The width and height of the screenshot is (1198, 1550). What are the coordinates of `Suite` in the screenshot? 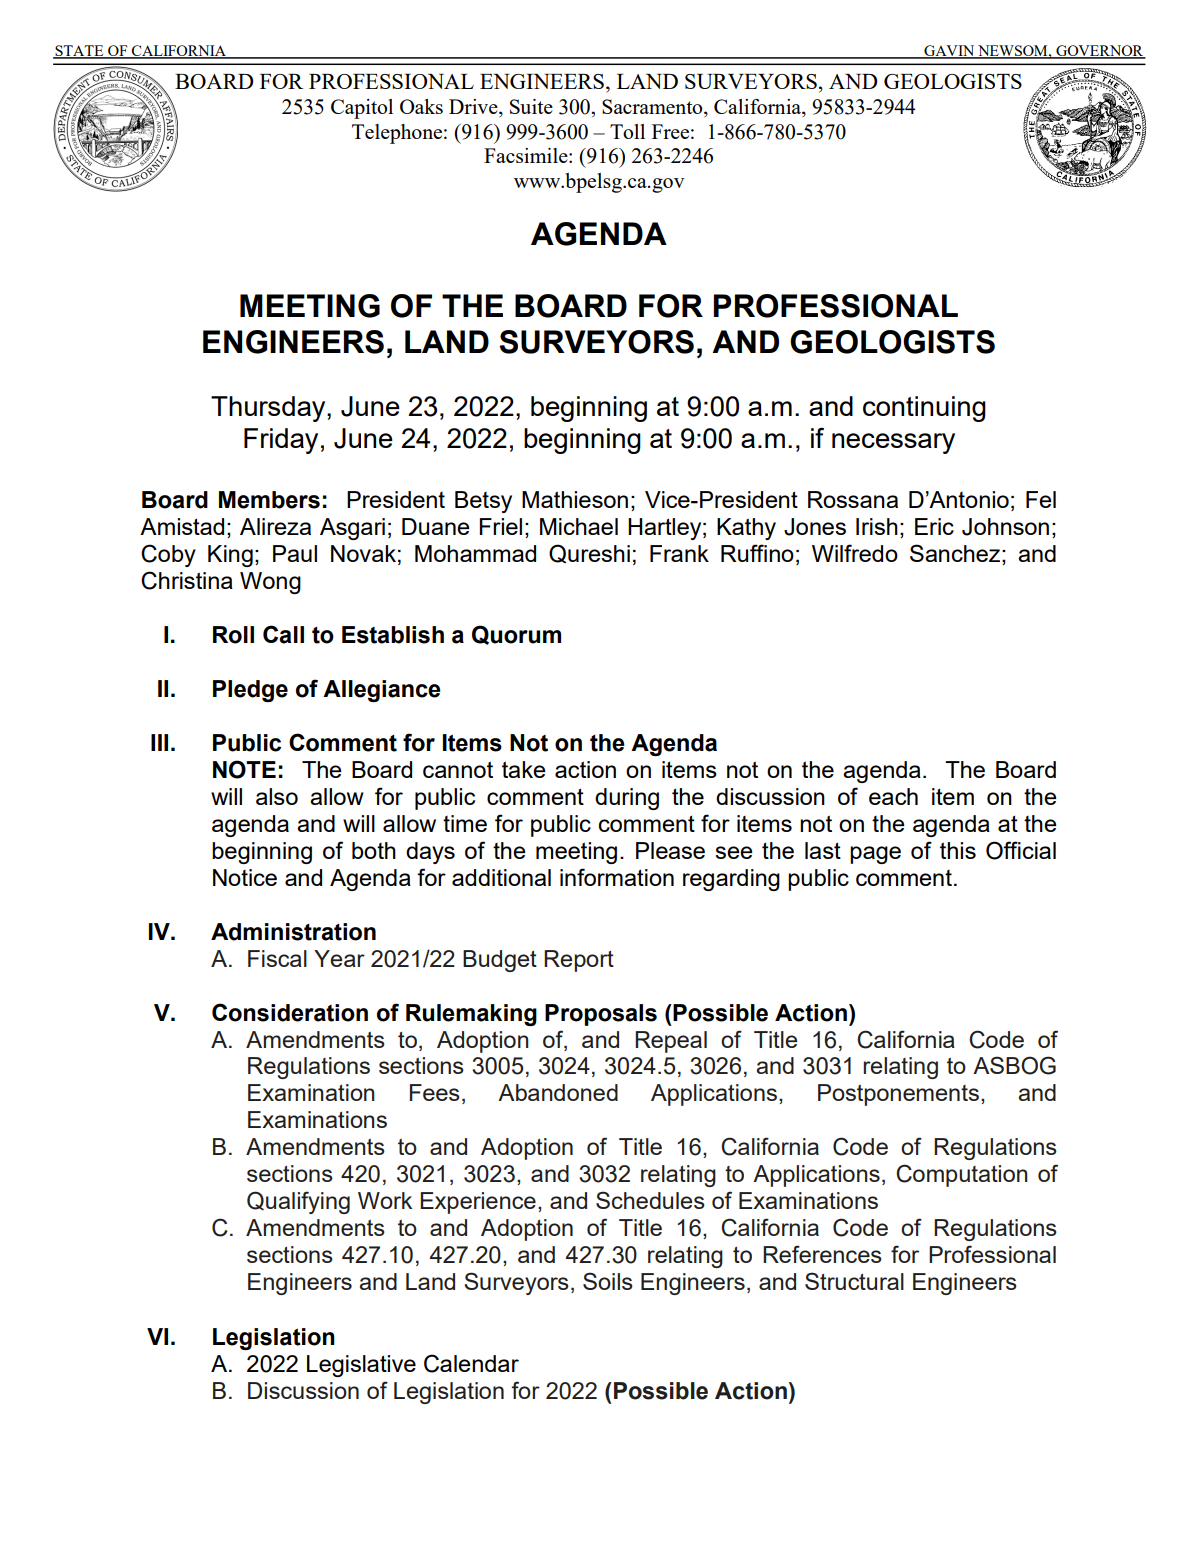 It's located at (531, 106).
